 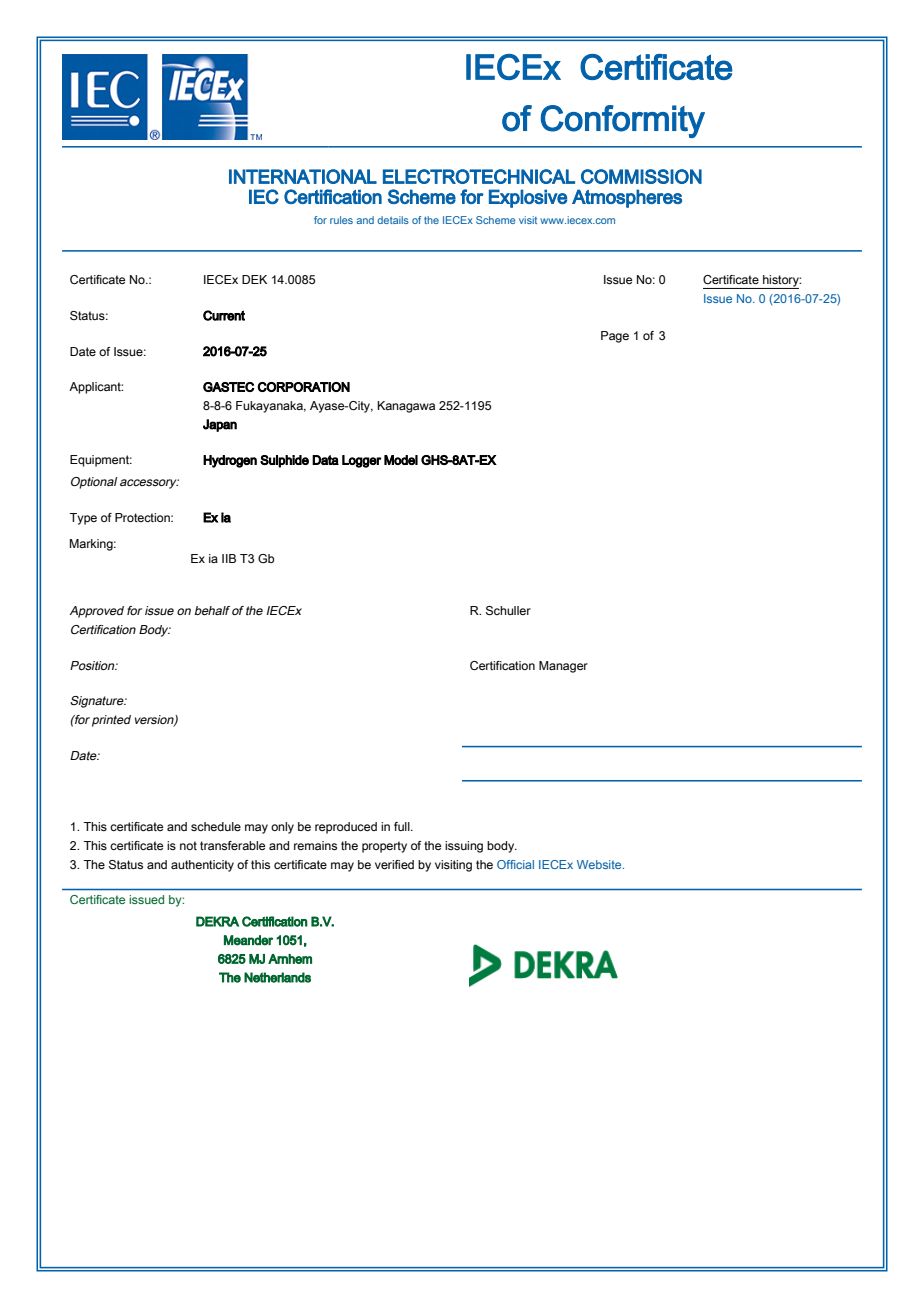 What do you see at coordinates (623, 121) in the image?
I see `Conformity` at bounding box center [623, 121].
